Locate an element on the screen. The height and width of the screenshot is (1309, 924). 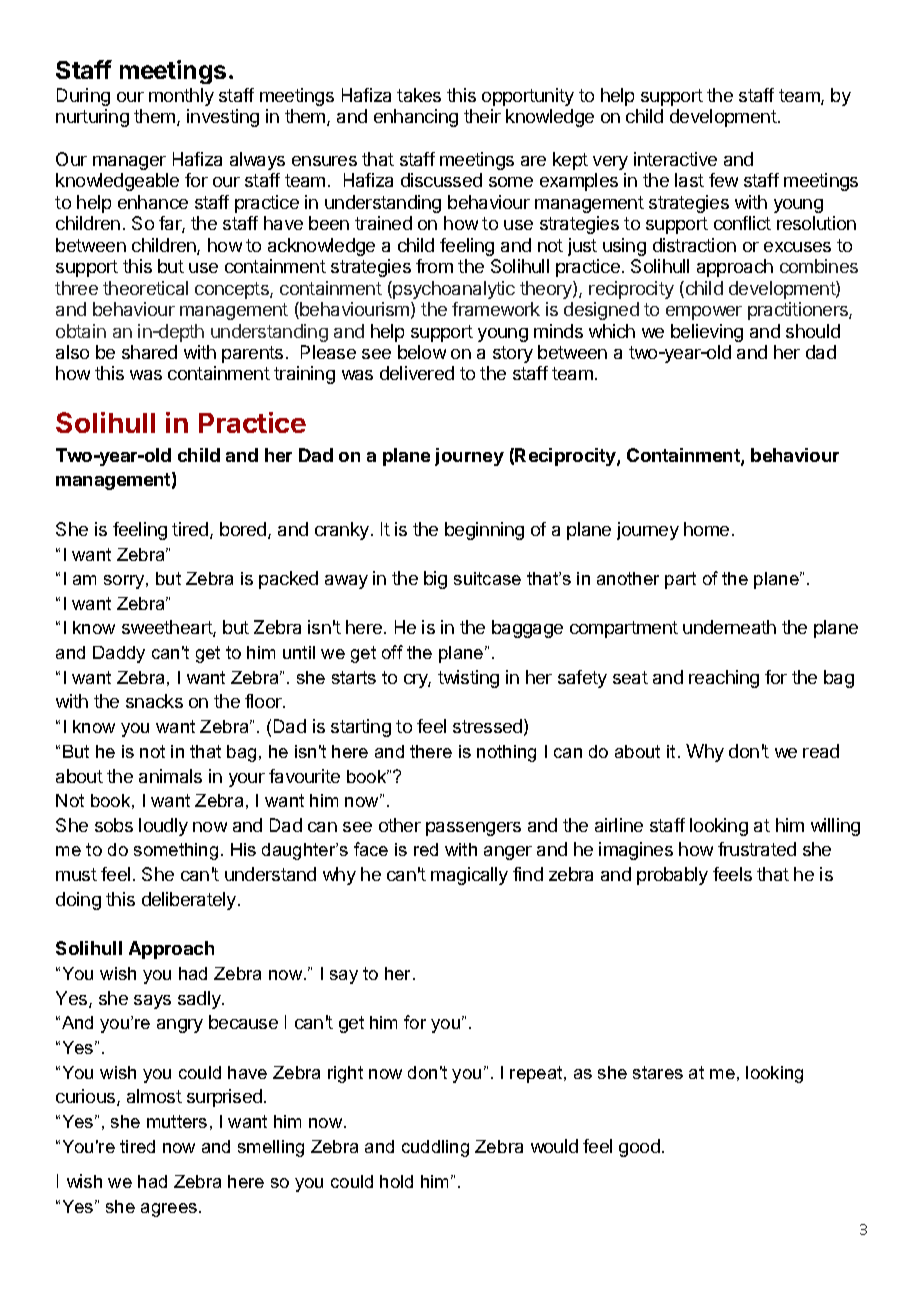
monthly is located at coordinates (181, 97).
